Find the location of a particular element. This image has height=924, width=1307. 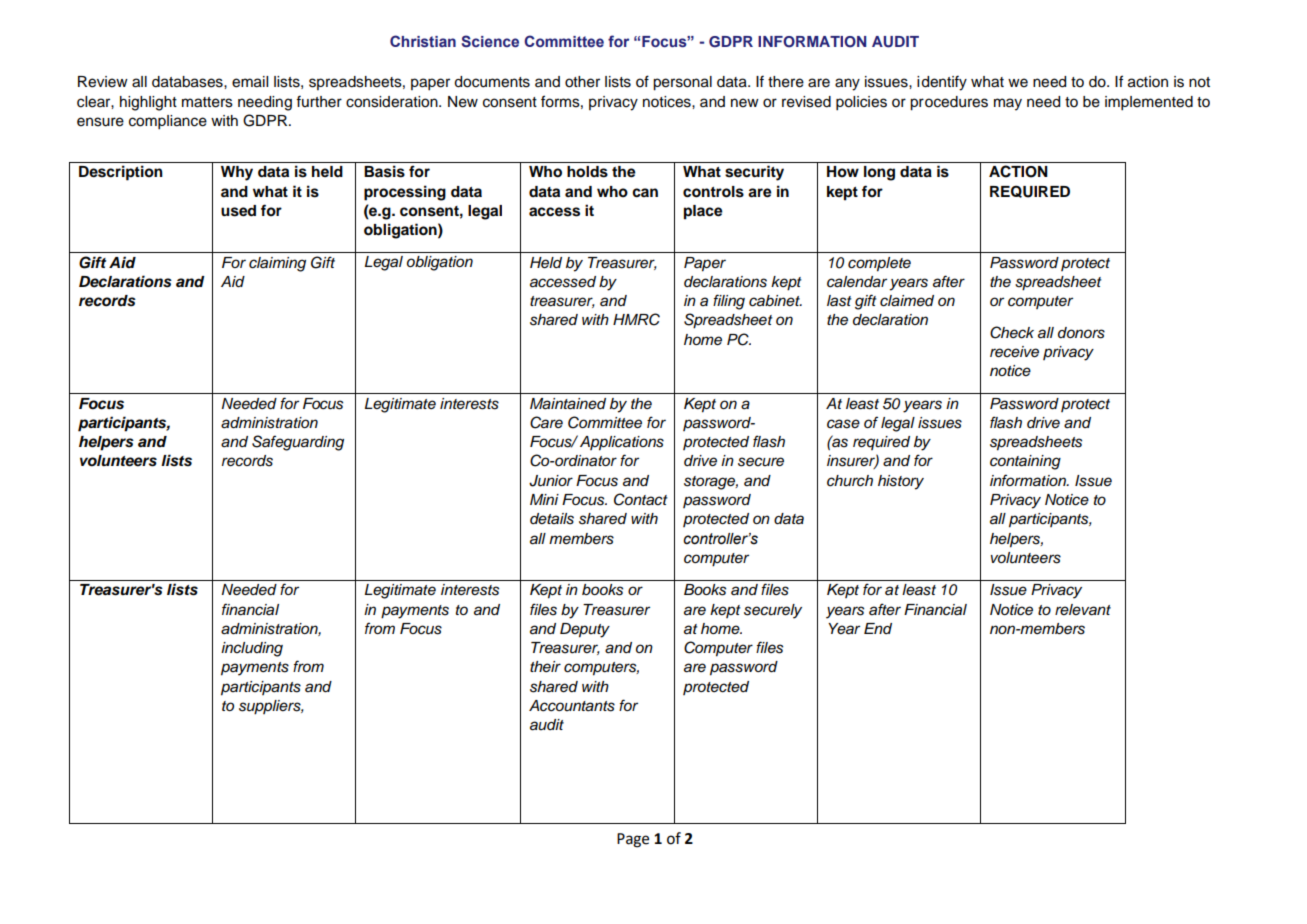

Accountants is located at coordinates (572, 706).
